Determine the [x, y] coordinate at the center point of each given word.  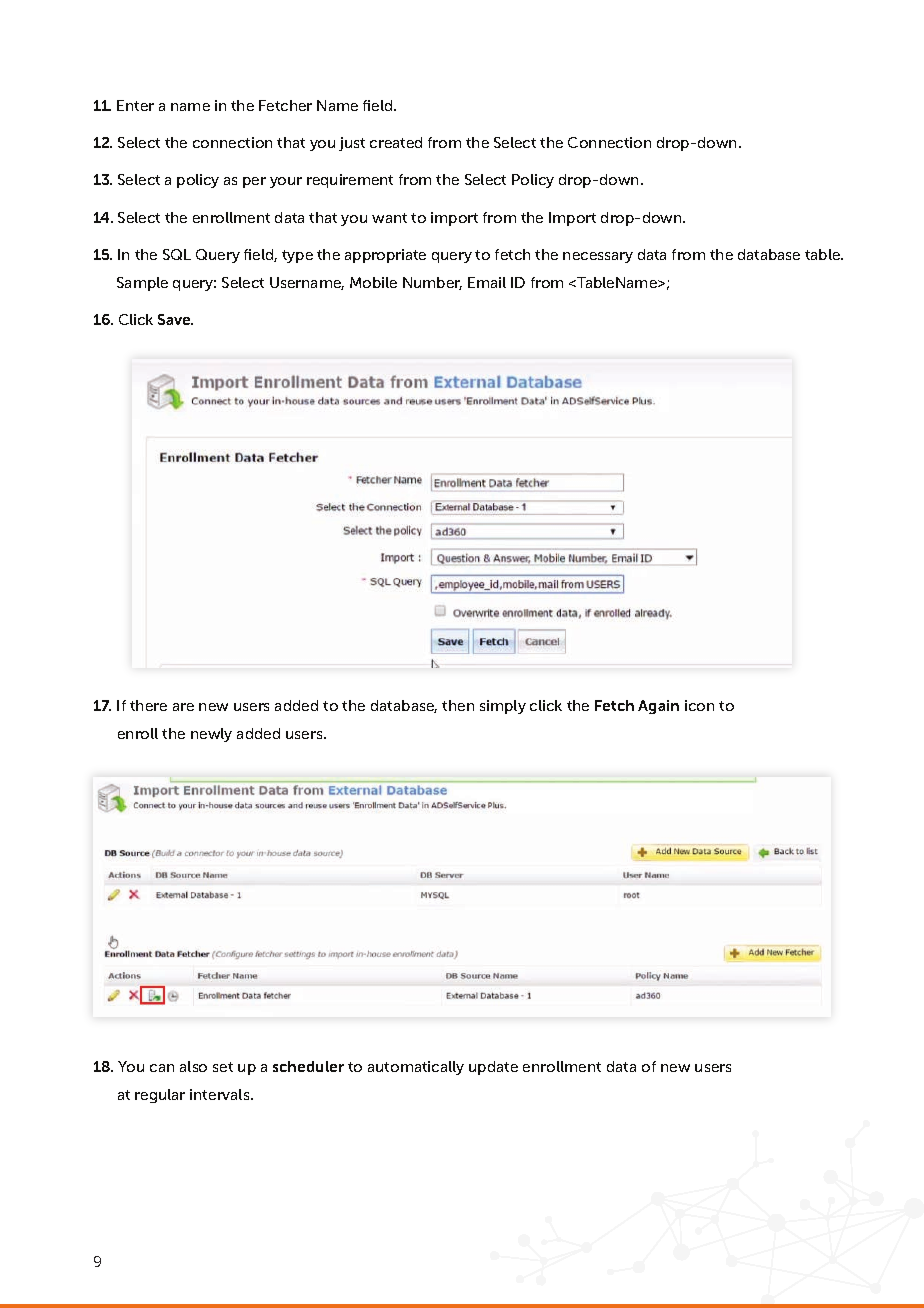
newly [211, 735]
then [458, 705]
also [193, 1066]
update [493, 1068]
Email [487, 282]
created [396, 142]
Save [175, 319]
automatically [416, 1068]
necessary [598, 257]
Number [432, 283]
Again [658, 707]
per [254, 182]
